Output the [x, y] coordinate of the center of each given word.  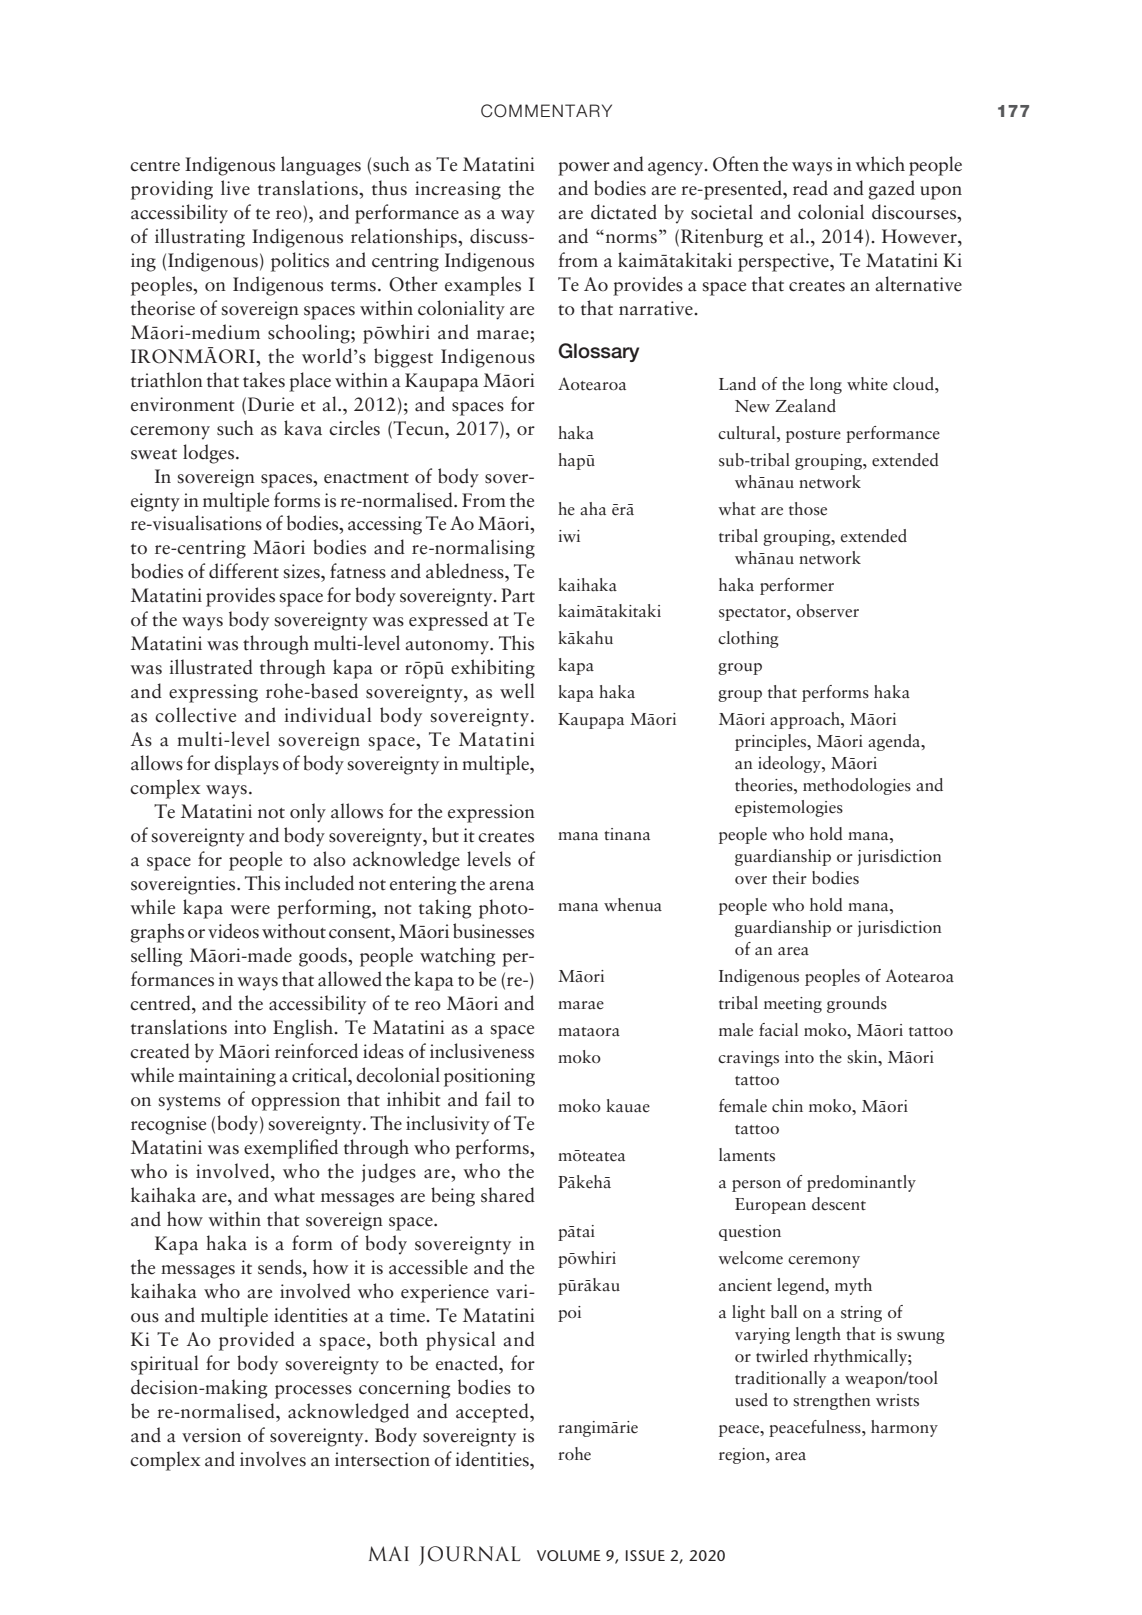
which [880, 164]
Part [518, 595]
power [584, 169]
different [244, 571]
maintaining [227, 1077]
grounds [857, 1004]
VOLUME [569, 1555]
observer [827, 611]
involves [273, 1459]
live [235, 188]
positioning [489, 1077]
